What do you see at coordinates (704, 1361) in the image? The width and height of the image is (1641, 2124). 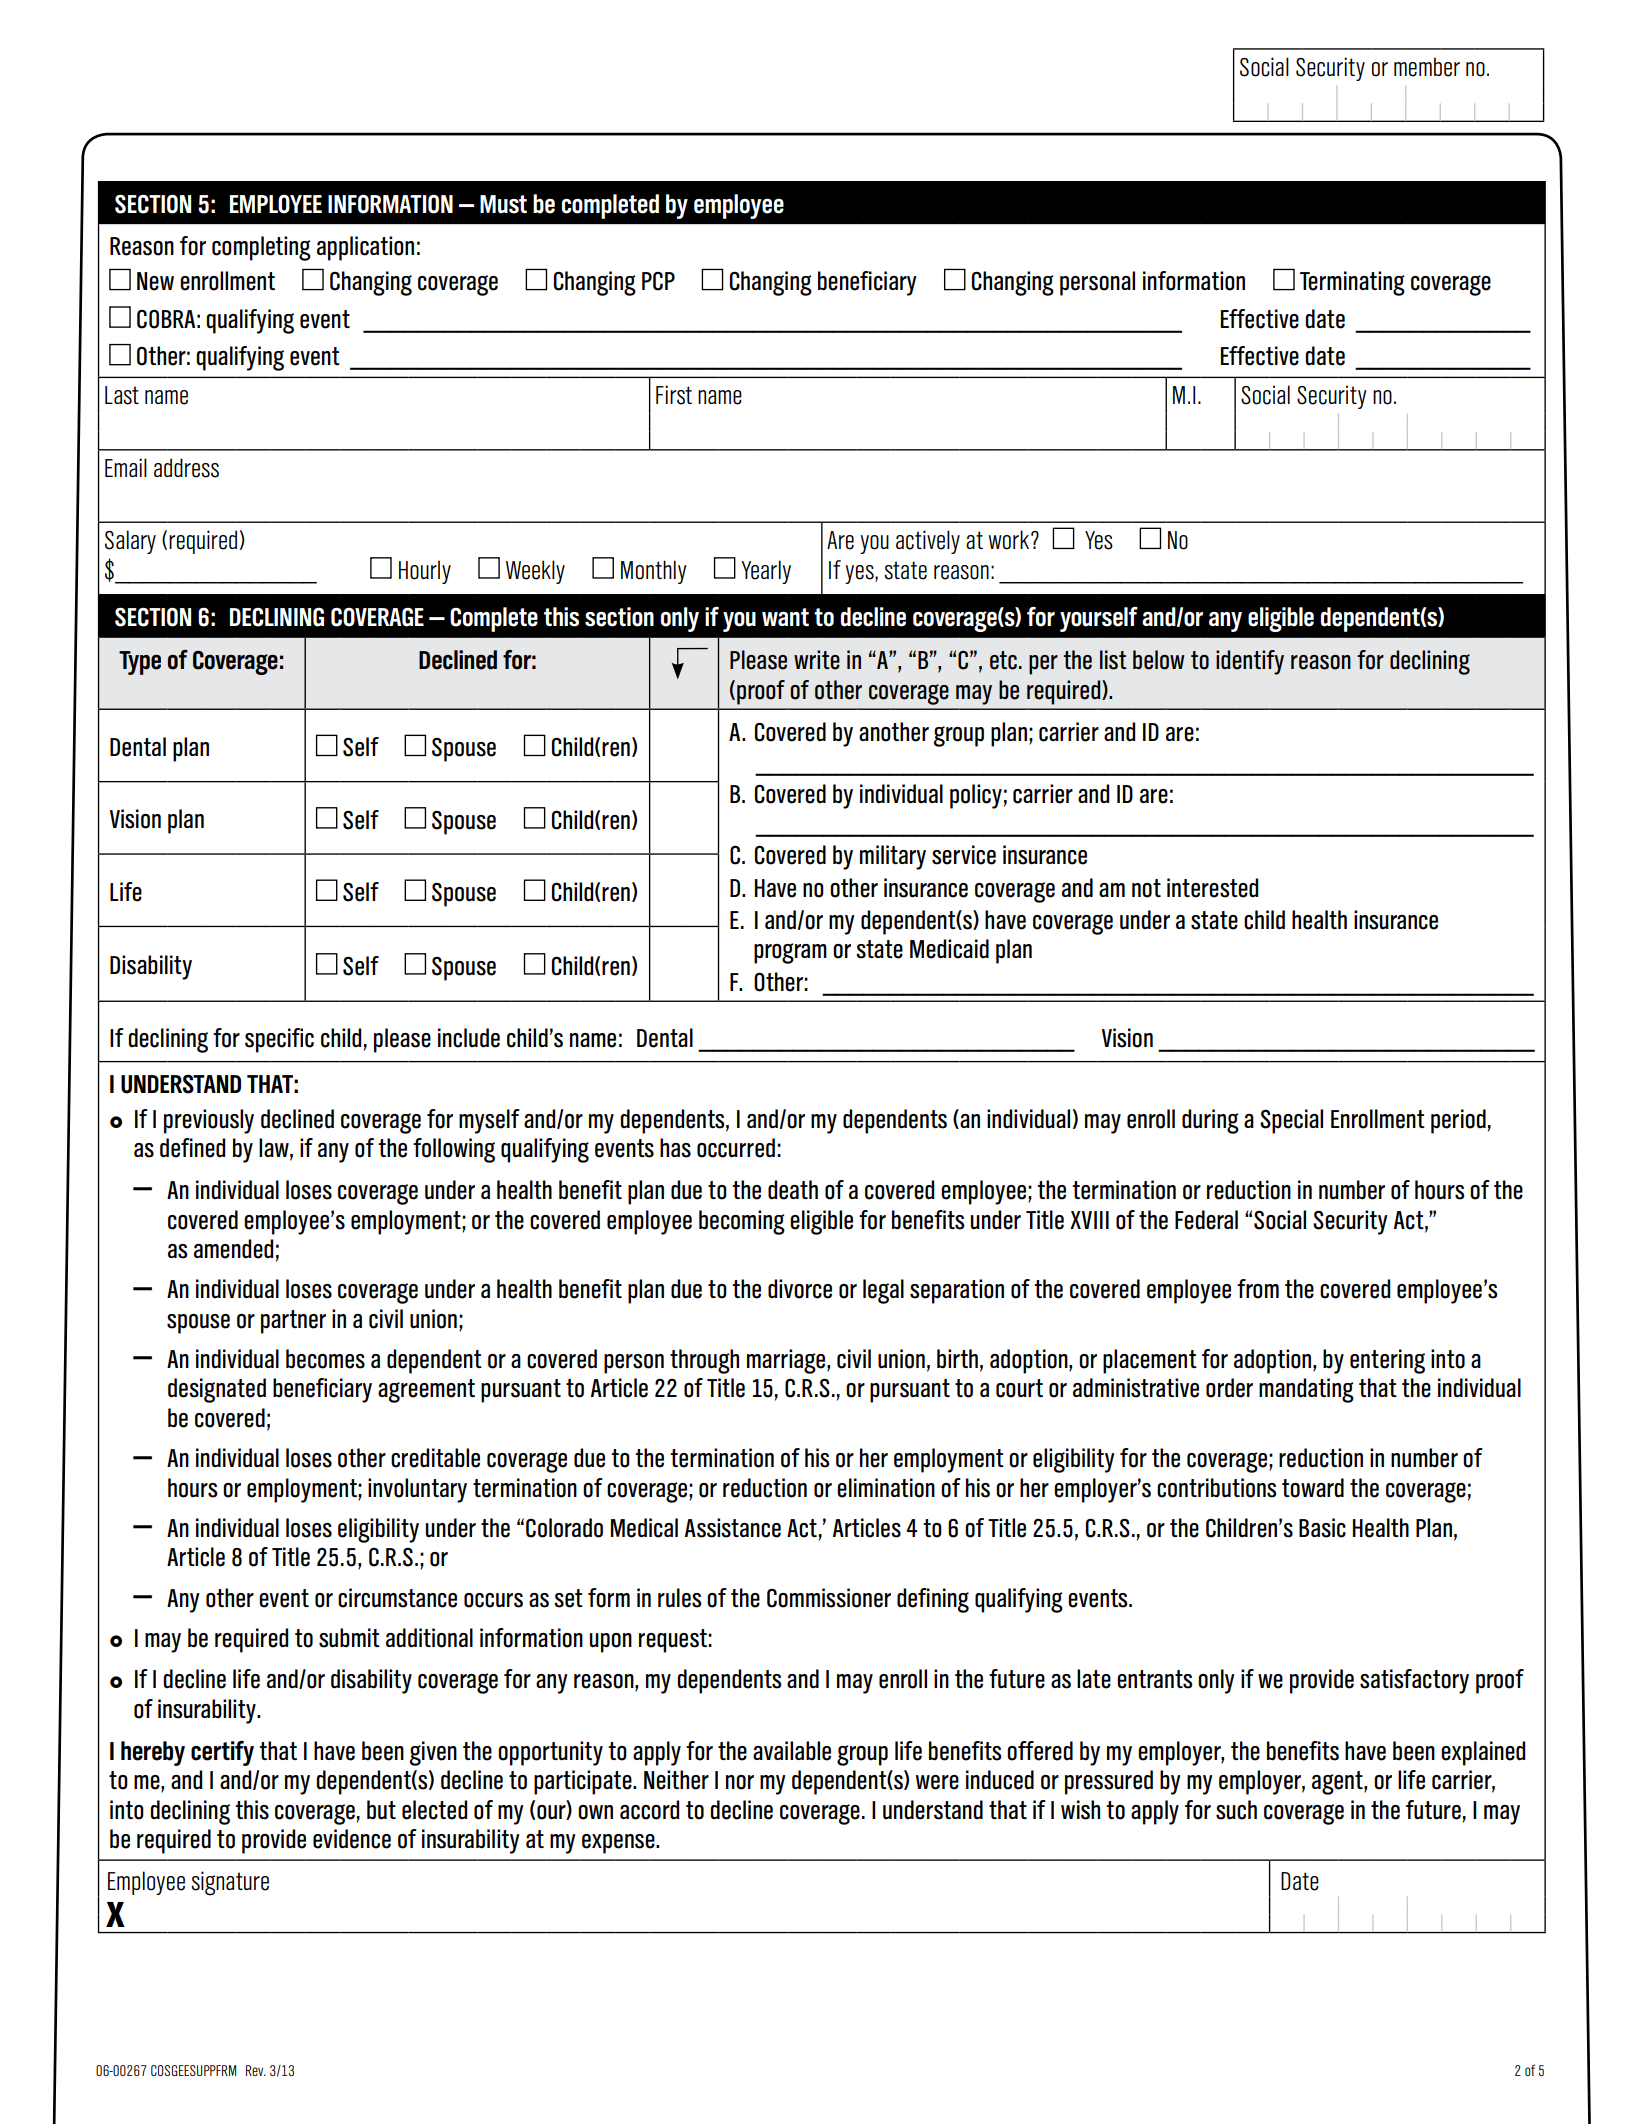 I see `through` at bounding box center [704, 1361].
